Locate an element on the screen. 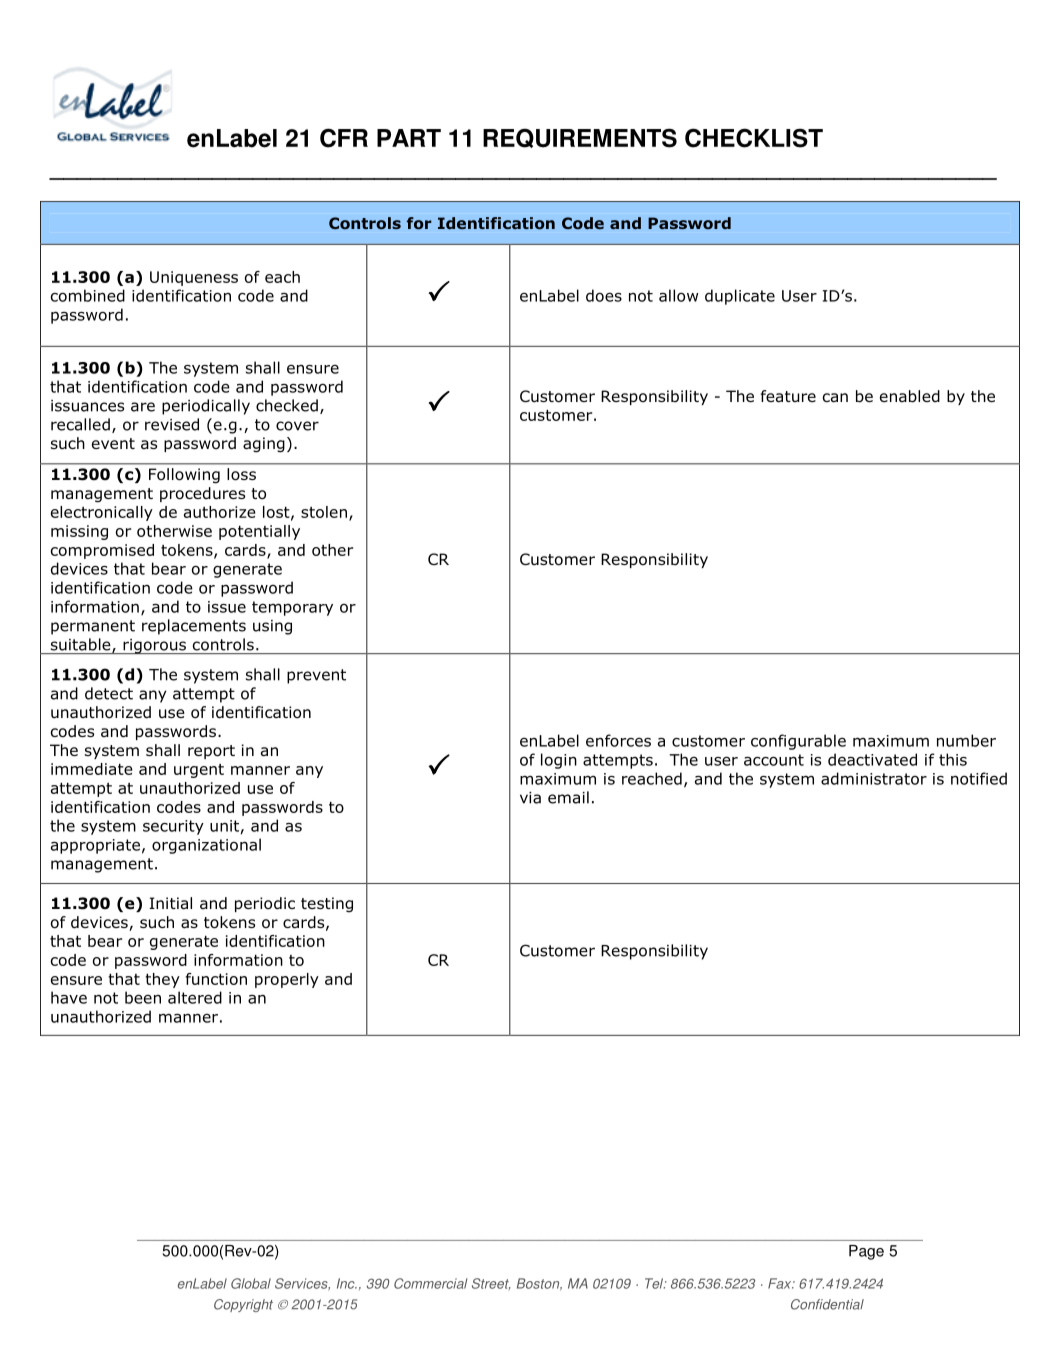  Page is located at coordinates (866, 1252).
